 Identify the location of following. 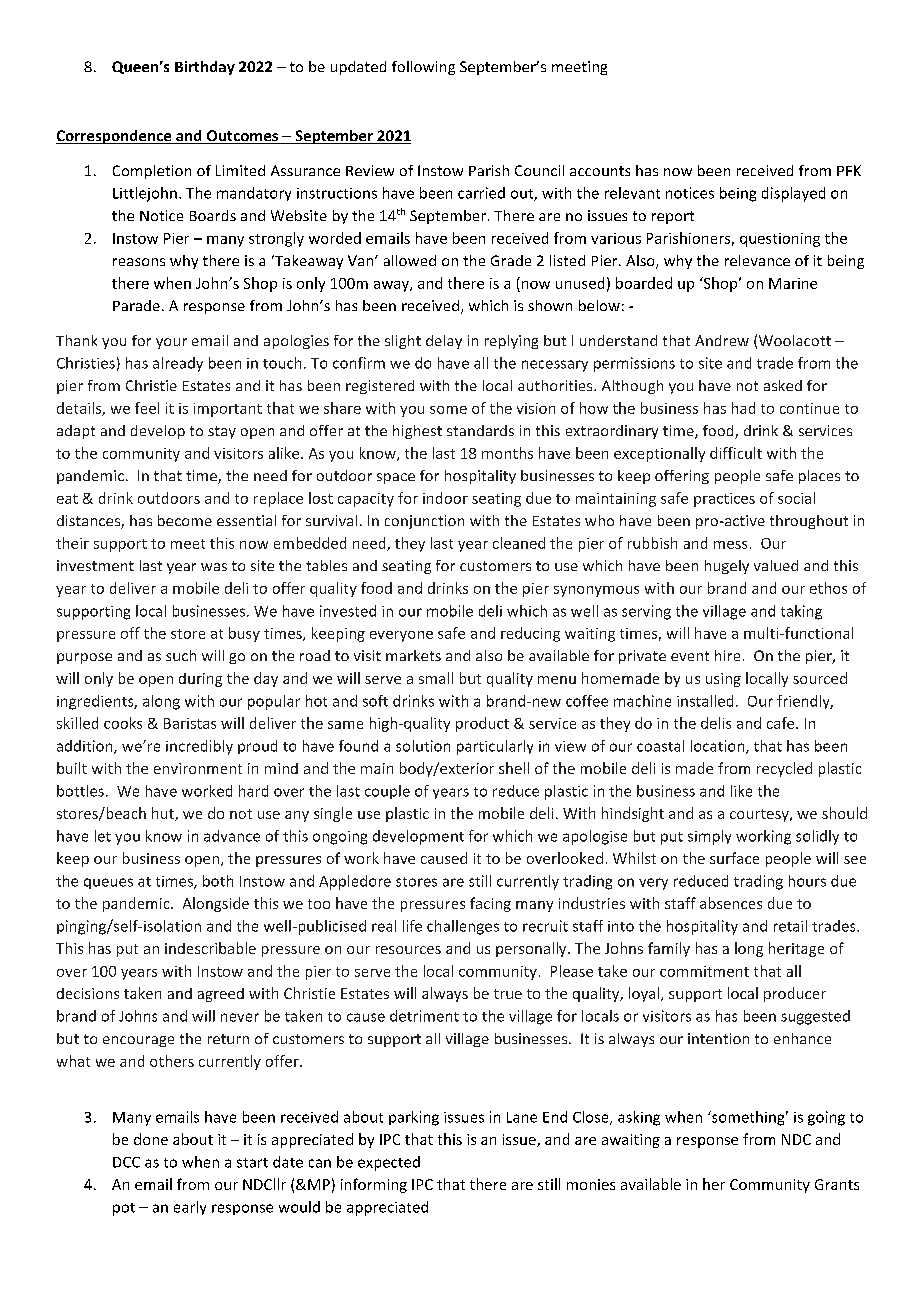
(423, 68).
